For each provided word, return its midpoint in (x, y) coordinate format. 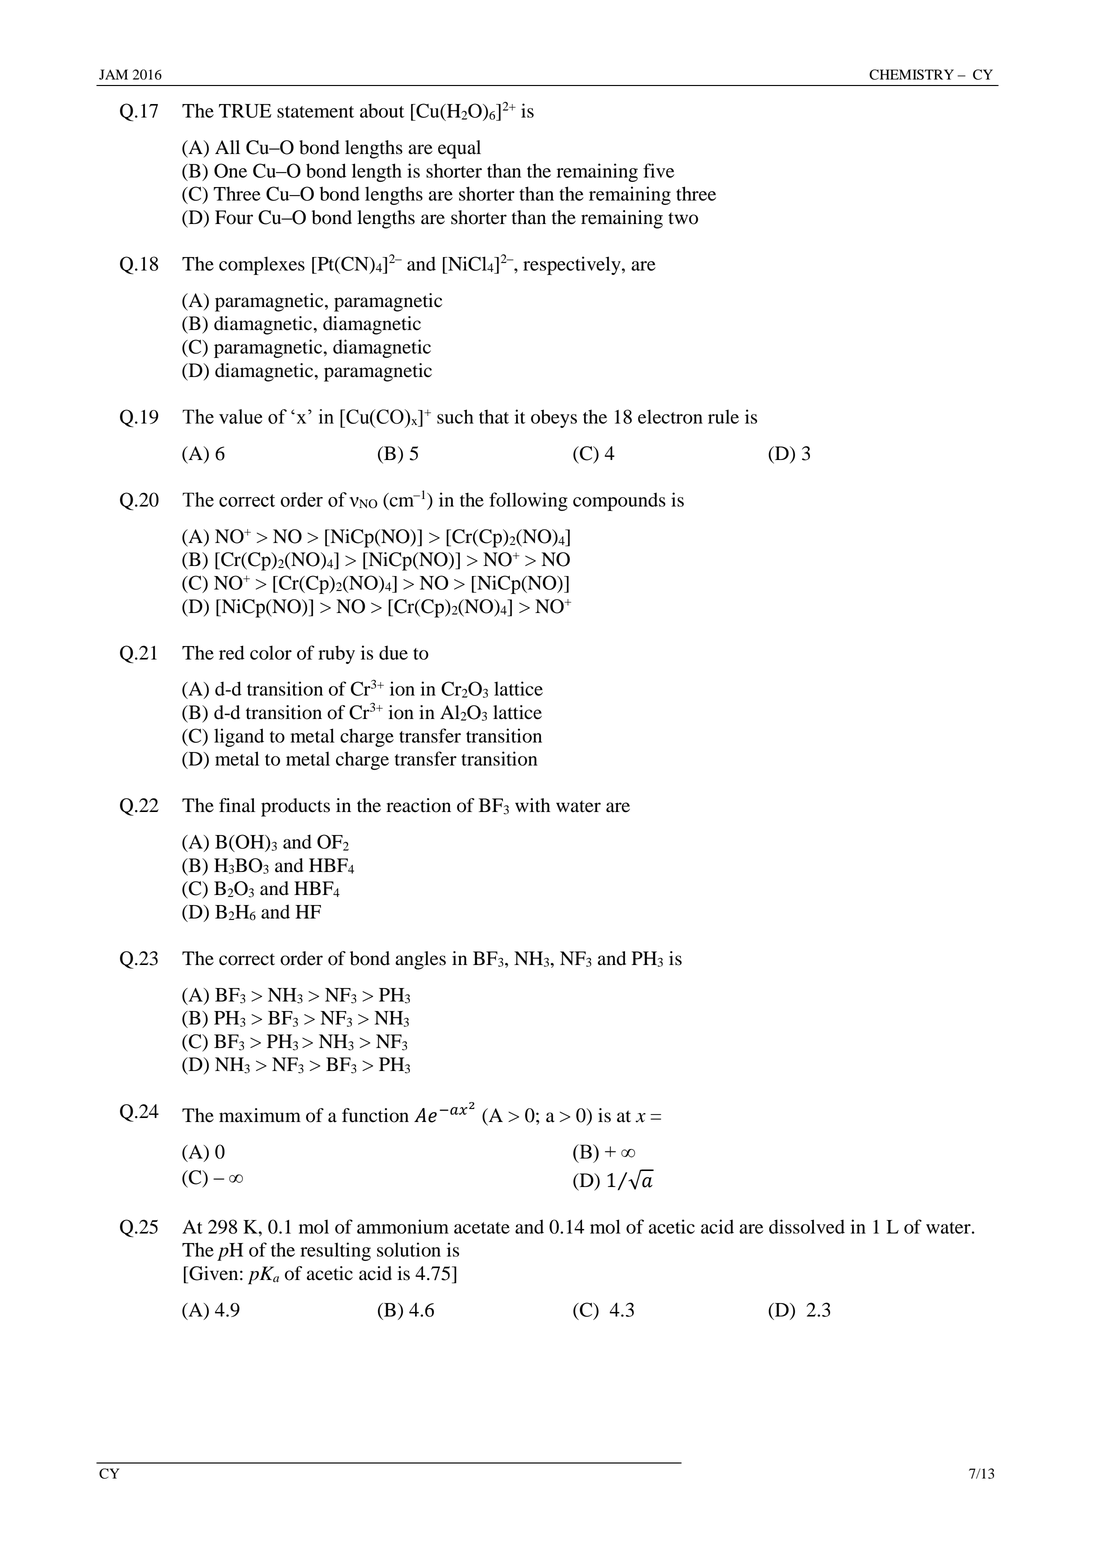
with (532, 805)
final (237, 805)
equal (459, 149)
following (528, 501)
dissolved (807, 1226)
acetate (482, 1228)
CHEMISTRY (911, 74)
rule (723, 417)
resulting (335, 1251)
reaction (418, 805)
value (240, 416)
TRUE (245, 111)
